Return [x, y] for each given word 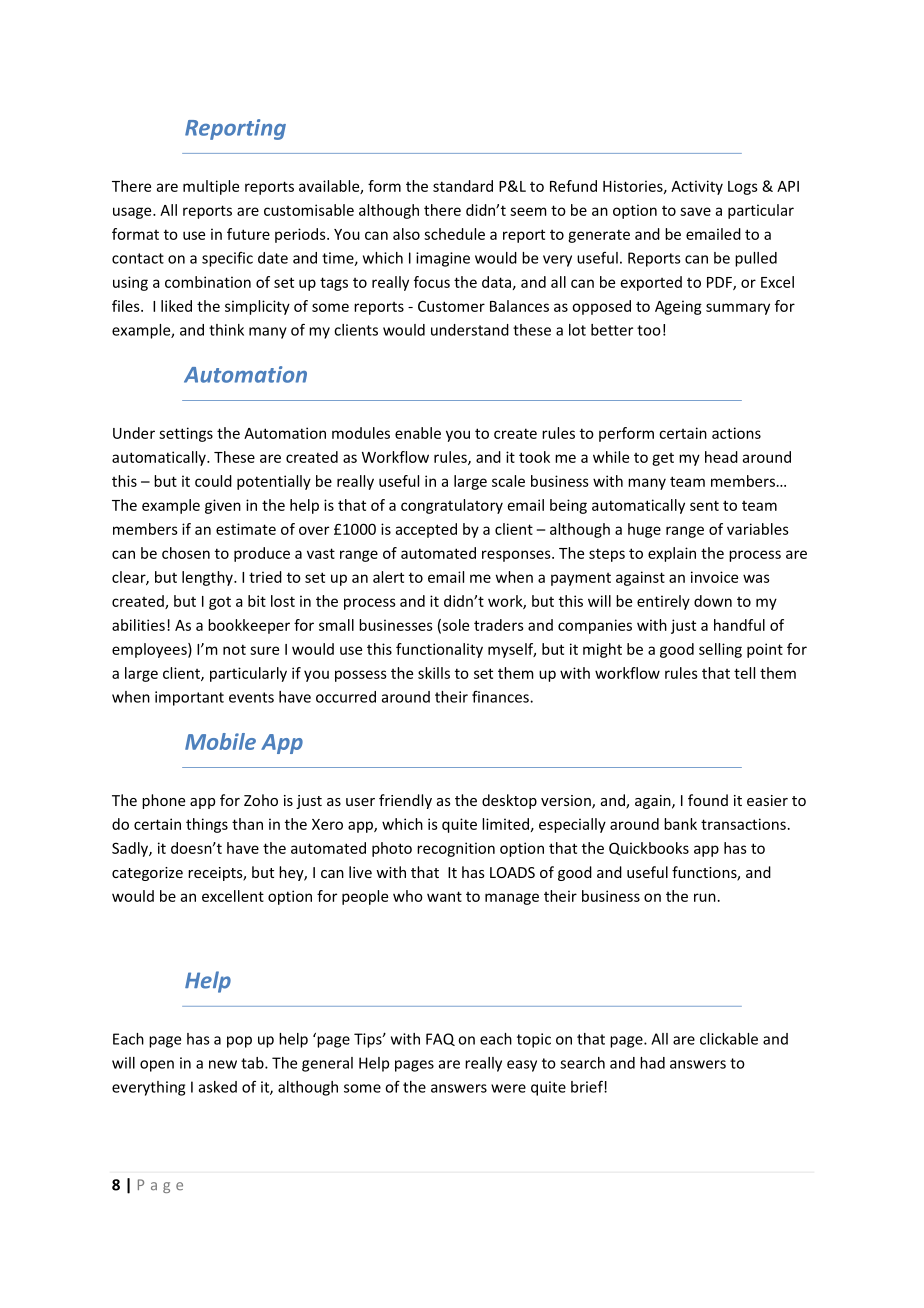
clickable [729, 1039]
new [223, 1064]
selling [720, 650]
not [234, 649]
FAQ [440, 1039]
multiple [211, 187]
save [695, 211]
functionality [439, 650]
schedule [454, 234]
